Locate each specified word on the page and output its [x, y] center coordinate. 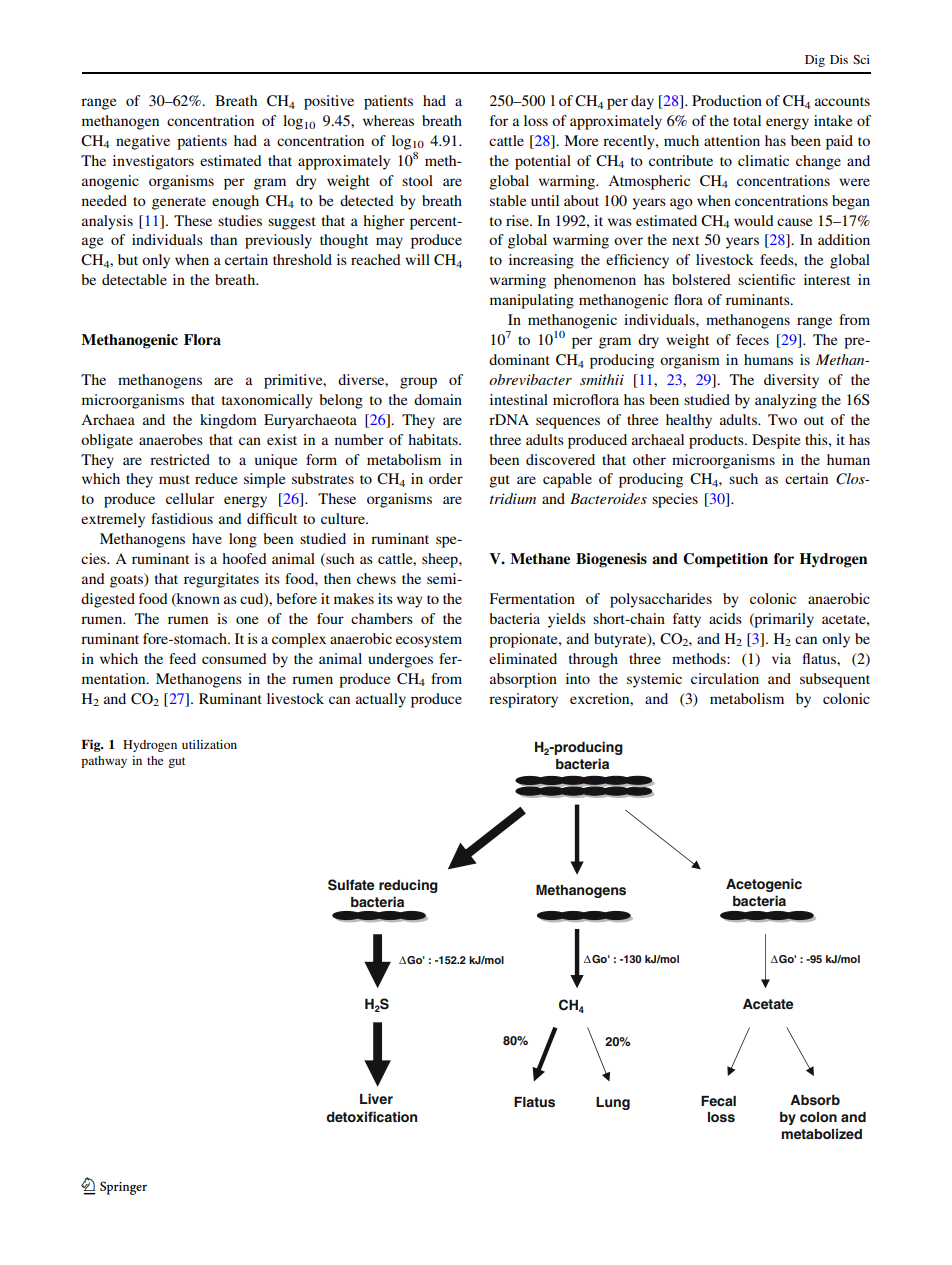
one [247, 620]
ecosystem [429, 641]
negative [143, 142]
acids [725, 618]
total [747, 120]
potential [543, 162]
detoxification [371, 1116]
